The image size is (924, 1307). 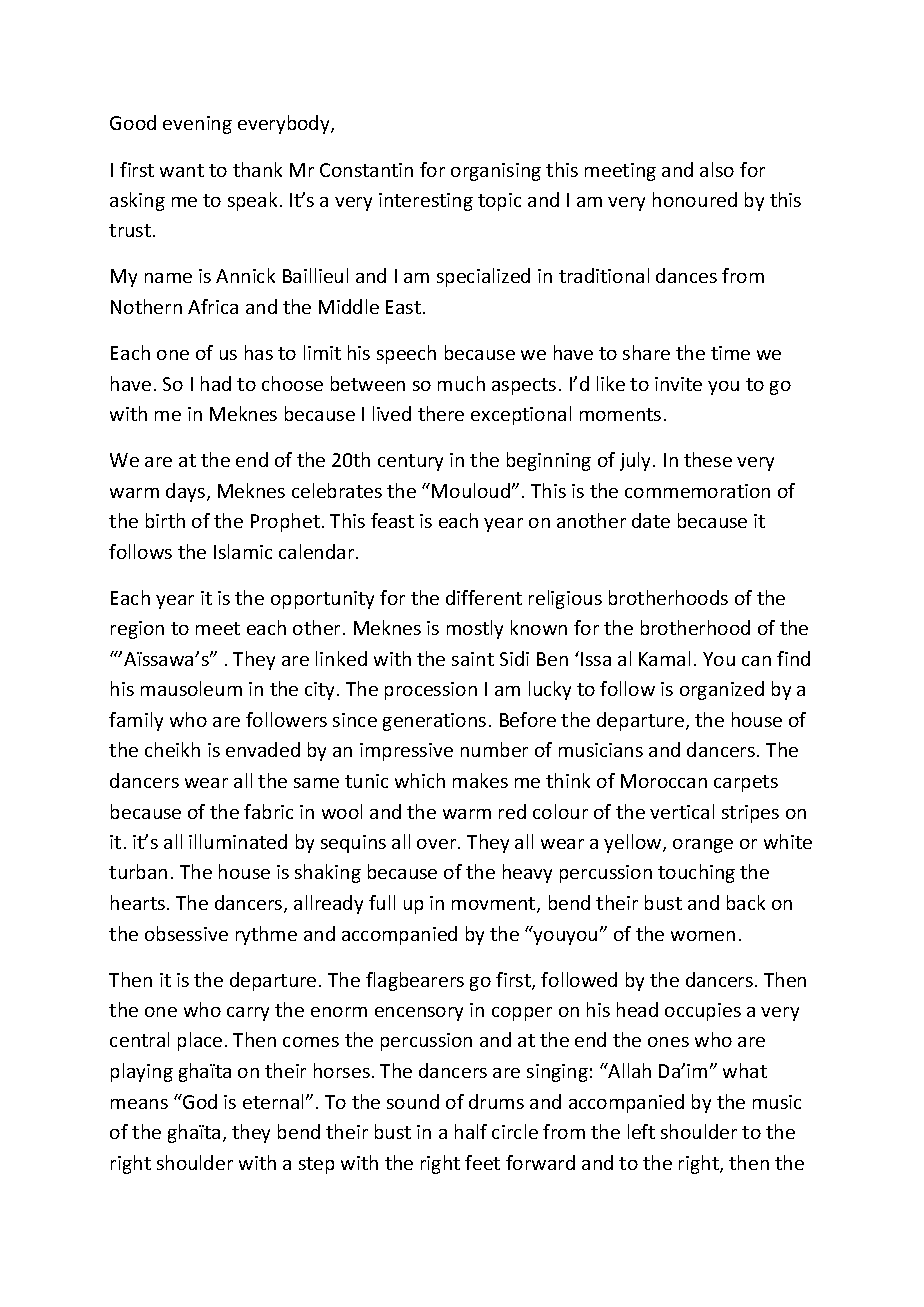 I want to click on had, so click(x=216, y=383).
